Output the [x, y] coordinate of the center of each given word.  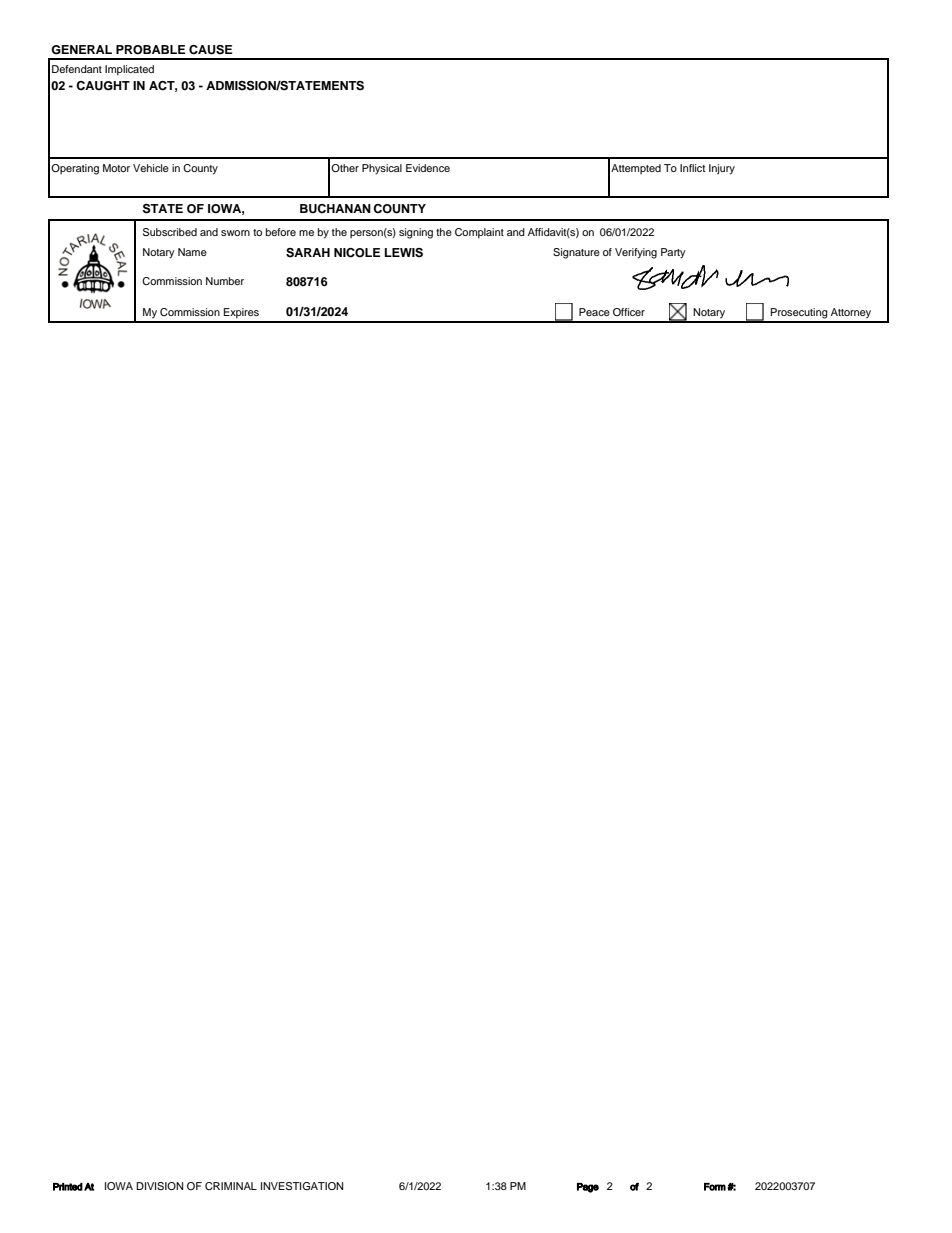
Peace [594, 312]
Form [715, 1187]
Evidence [428, 168]
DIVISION [159, 1186]
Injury [722, 169]
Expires [241, 313]
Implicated [129, 70]
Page [588, 1188]
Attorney [851, 313]
